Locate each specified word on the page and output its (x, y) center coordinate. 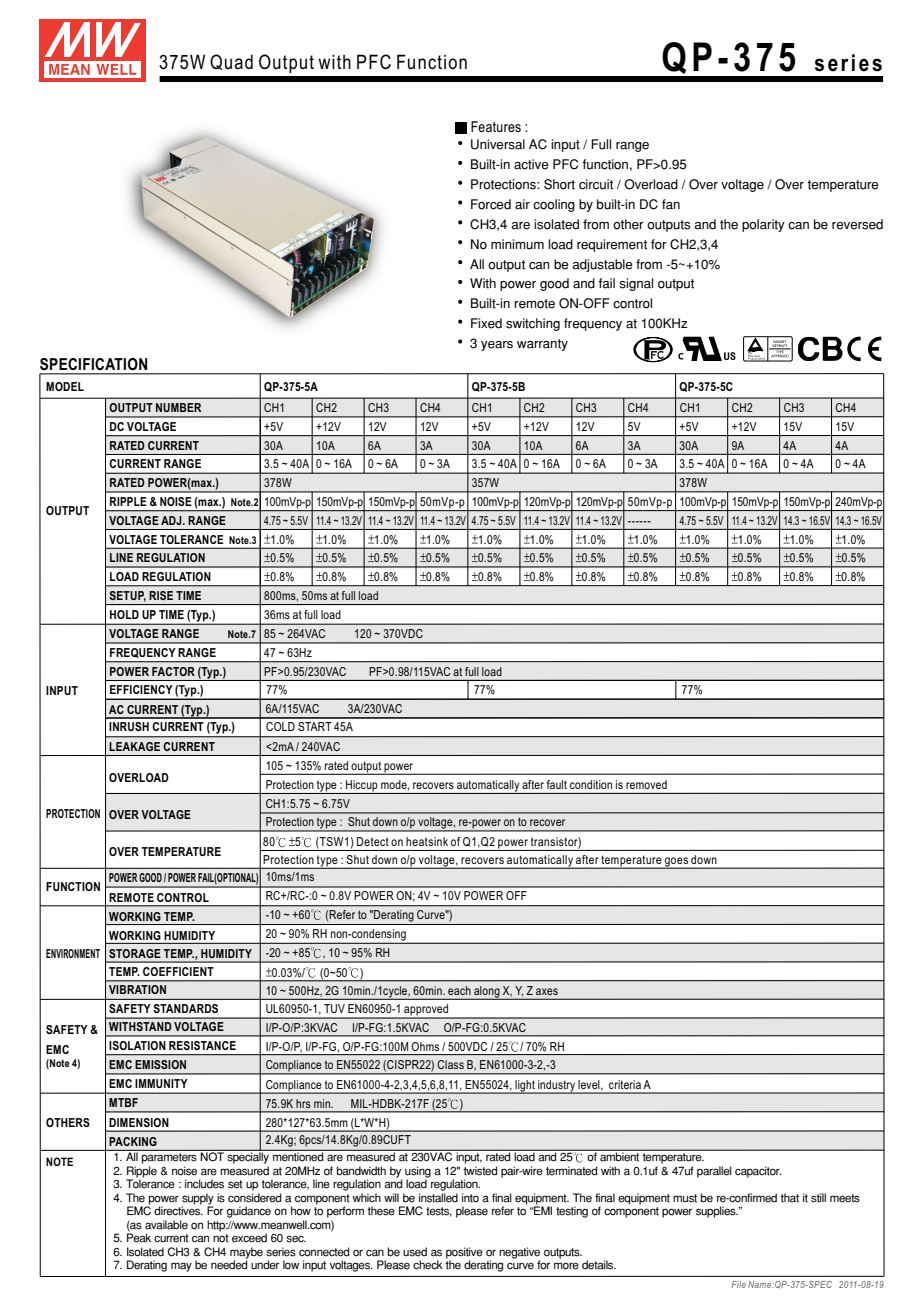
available (166, 1225)
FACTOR (173, 671)
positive (464, 1254)
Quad (231, 62)
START (315, 726)
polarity (763, 225)
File (739, 1284)
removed (646, 784)
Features (496, 126)
